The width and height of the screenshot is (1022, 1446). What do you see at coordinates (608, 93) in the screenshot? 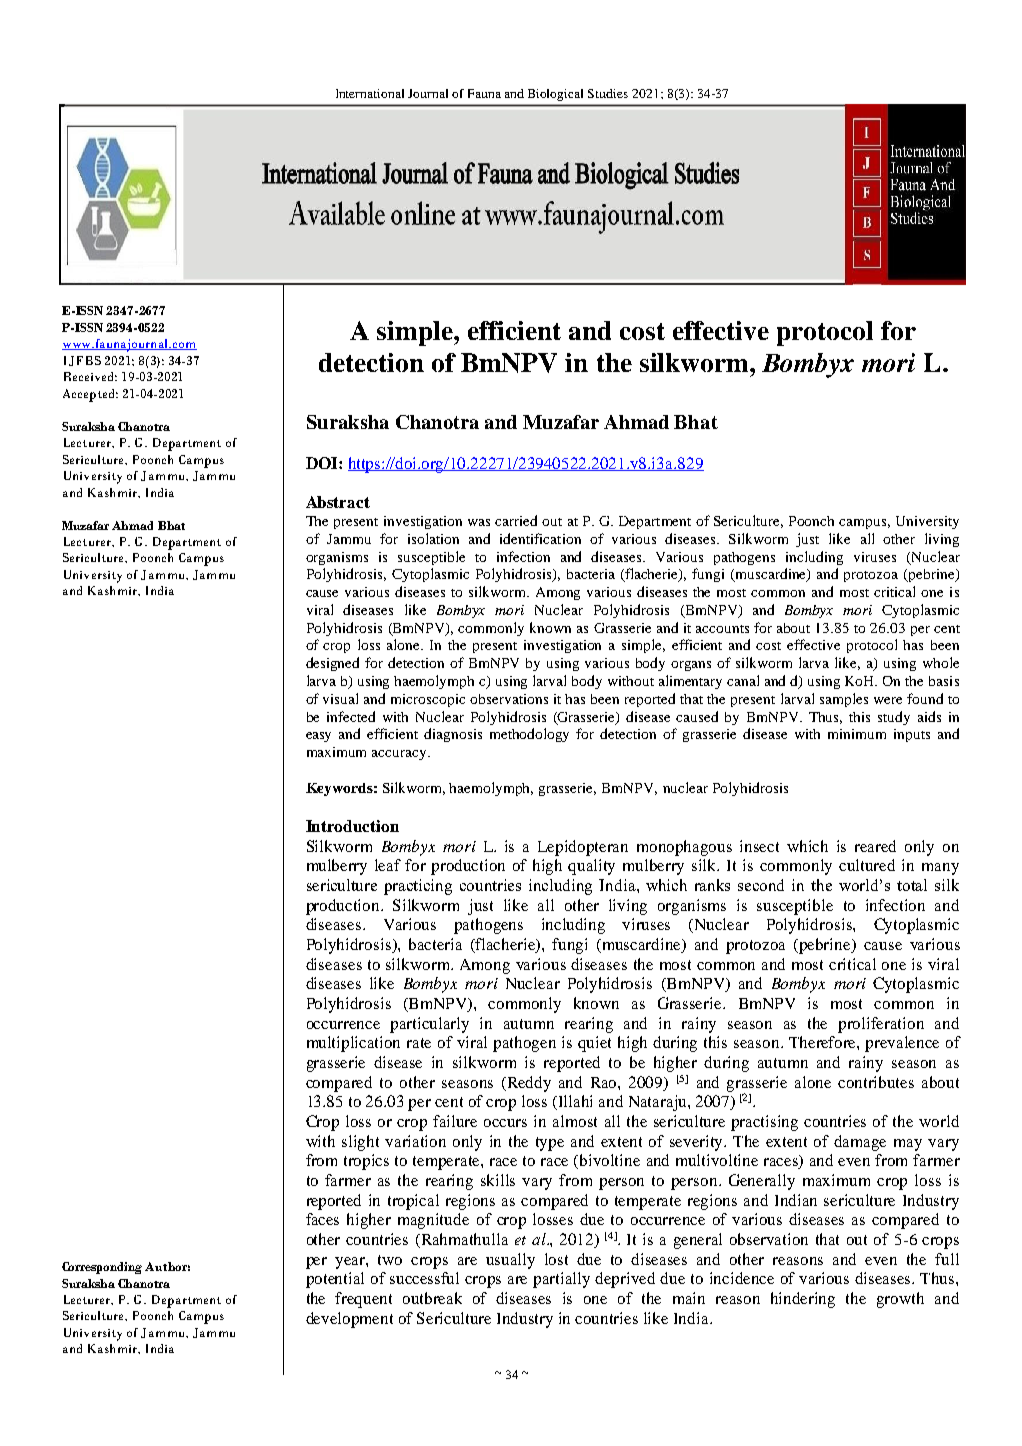
I see `Studies` at bounding box center [608, 93].
